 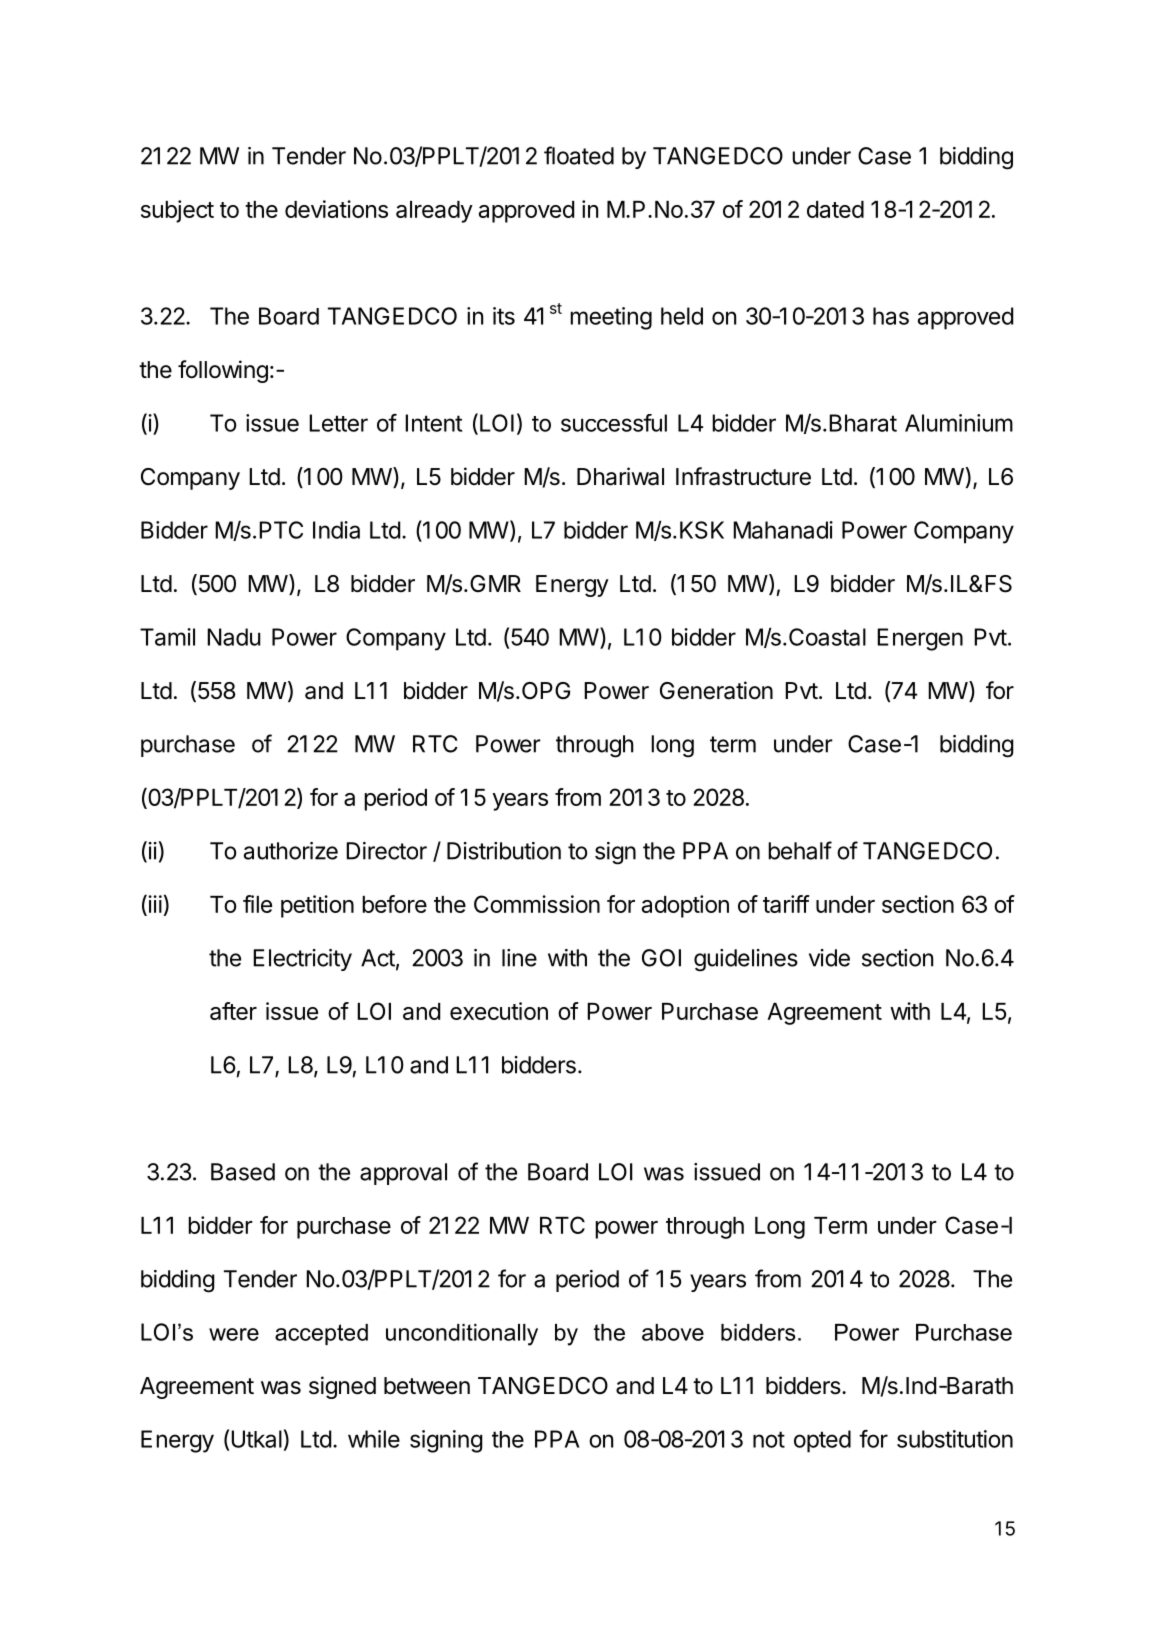 What do you see at coordinates (800, 850) in the page?
I see `behalf` at bounding box center [800, 850].
